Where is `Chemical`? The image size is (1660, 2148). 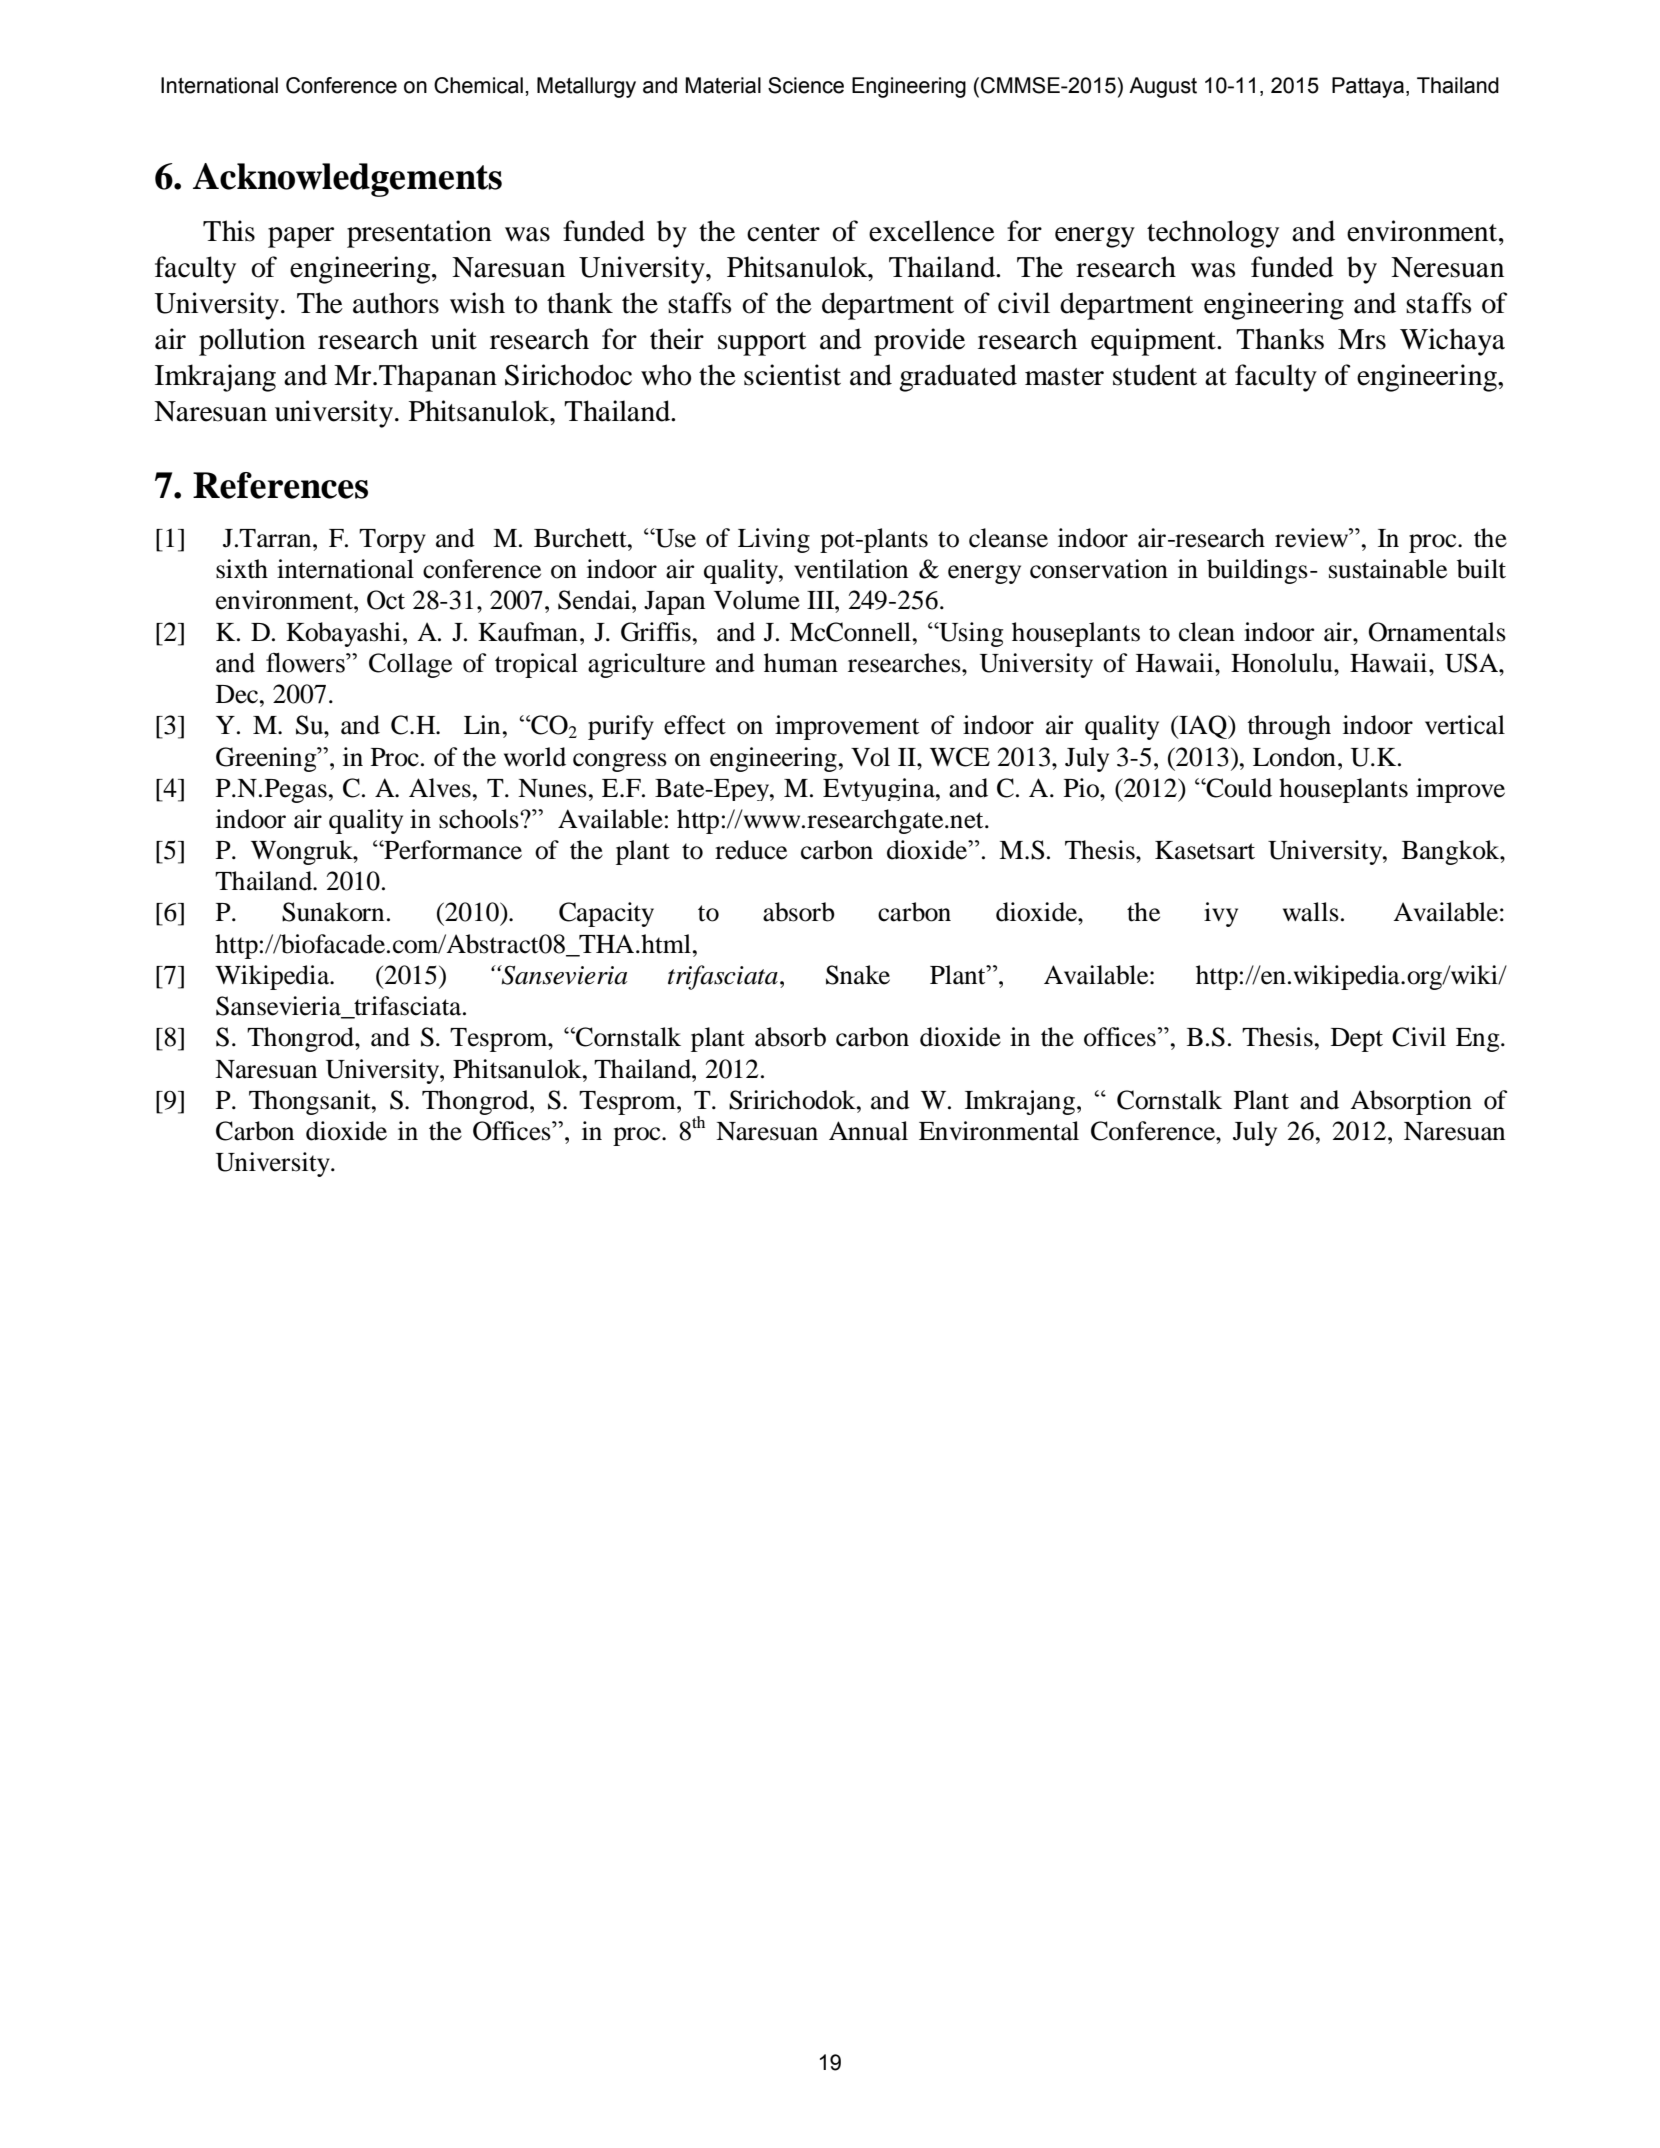 Chemical is located at coordinates (478, 85).
